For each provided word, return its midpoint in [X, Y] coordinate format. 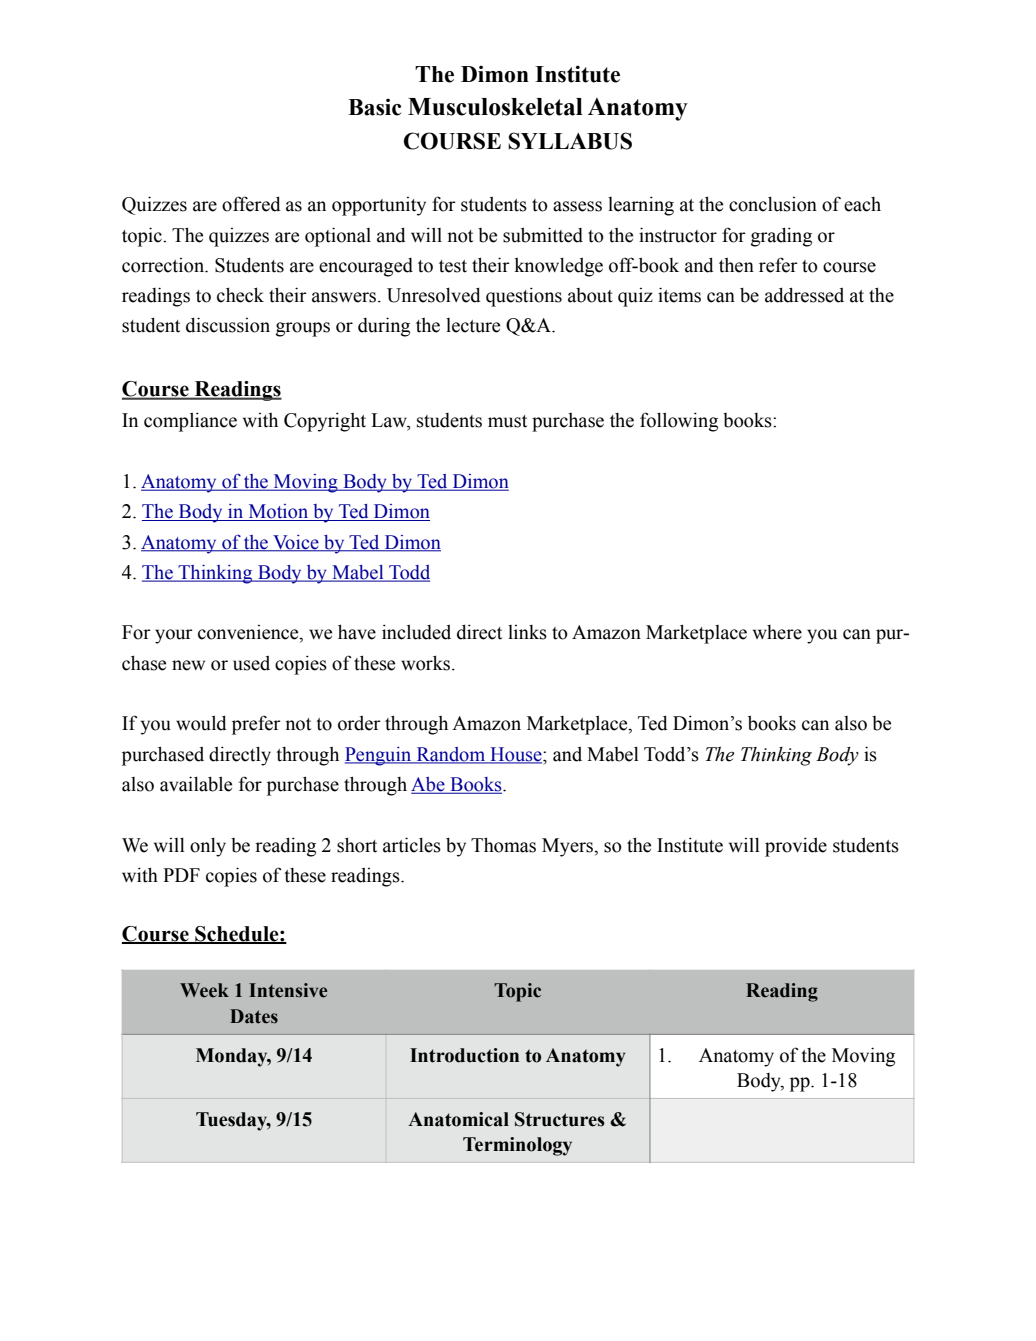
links [527, 632]
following [679, 422]
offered [251, 204]
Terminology [517, 1146]
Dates [254, 1016]
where [777, 632]
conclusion [773, 204]
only [208, 847]
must [507, 421]
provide [796, 847]
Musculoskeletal [495, 107]
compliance [190, 422]
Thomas [503, 845]
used [251, 663]
